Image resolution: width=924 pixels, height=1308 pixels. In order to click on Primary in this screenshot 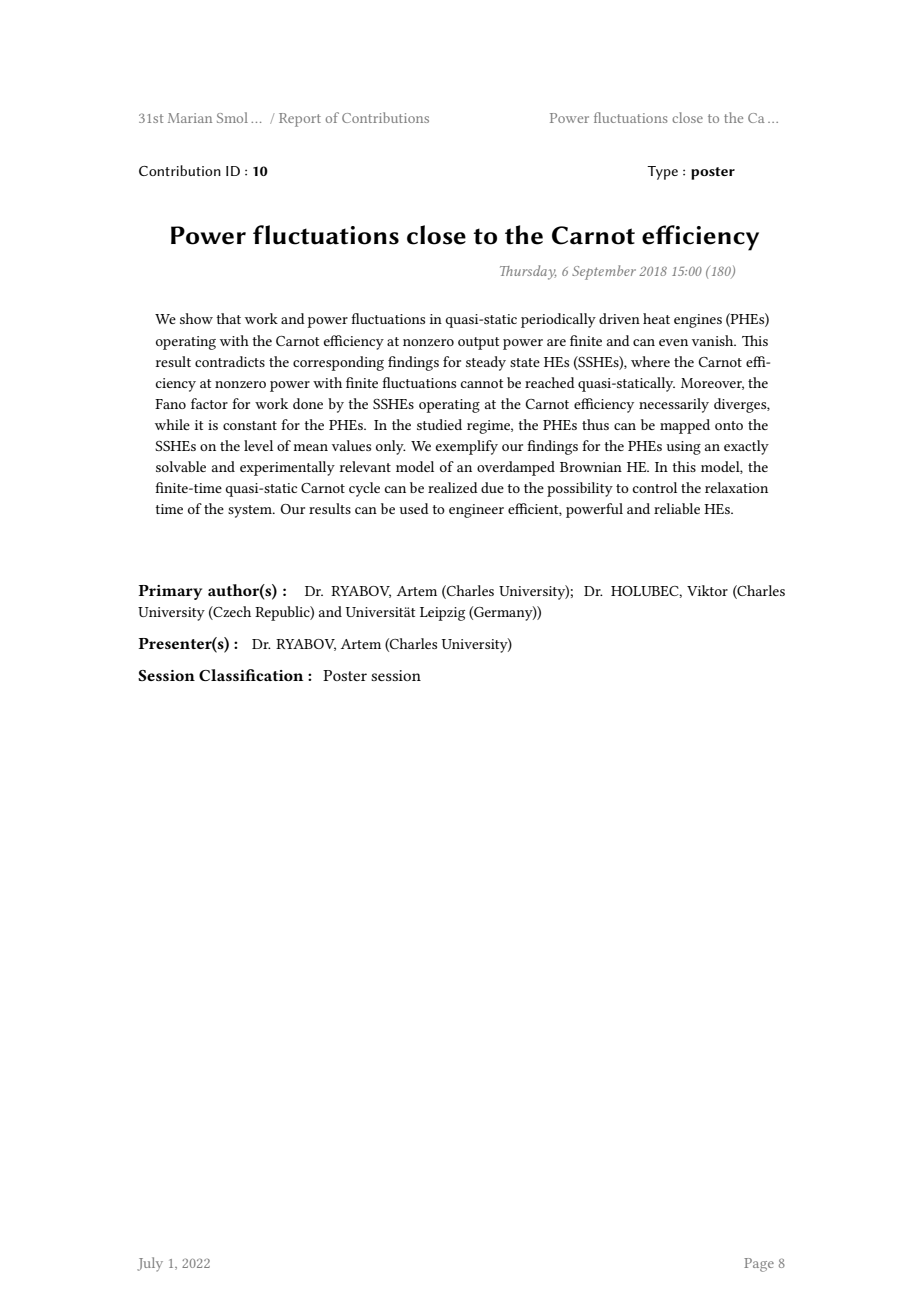, I will do `click(170, 592)`.
